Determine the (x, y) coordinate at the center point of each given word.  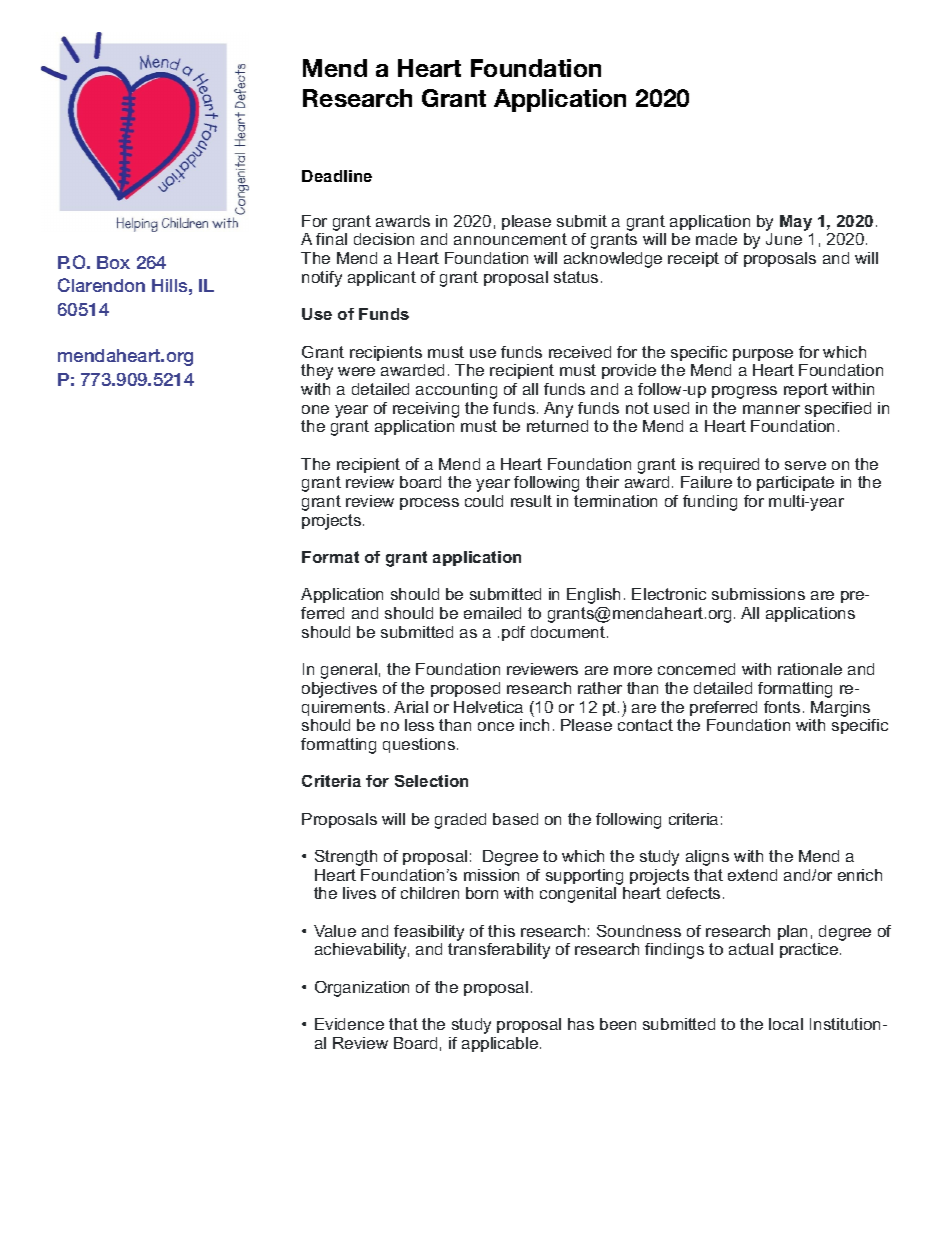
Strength (346, 858)
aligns (707, 858)
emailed (492, 613)
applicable (500, 1044)
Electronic (669, 594)
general (349, 671)
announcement (510, 239)
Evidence (349, 1024)
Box (113, 262)
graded (460, 821)
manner (771, 409)
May (796, 223)
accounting (456, 391)
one (315, 409)
